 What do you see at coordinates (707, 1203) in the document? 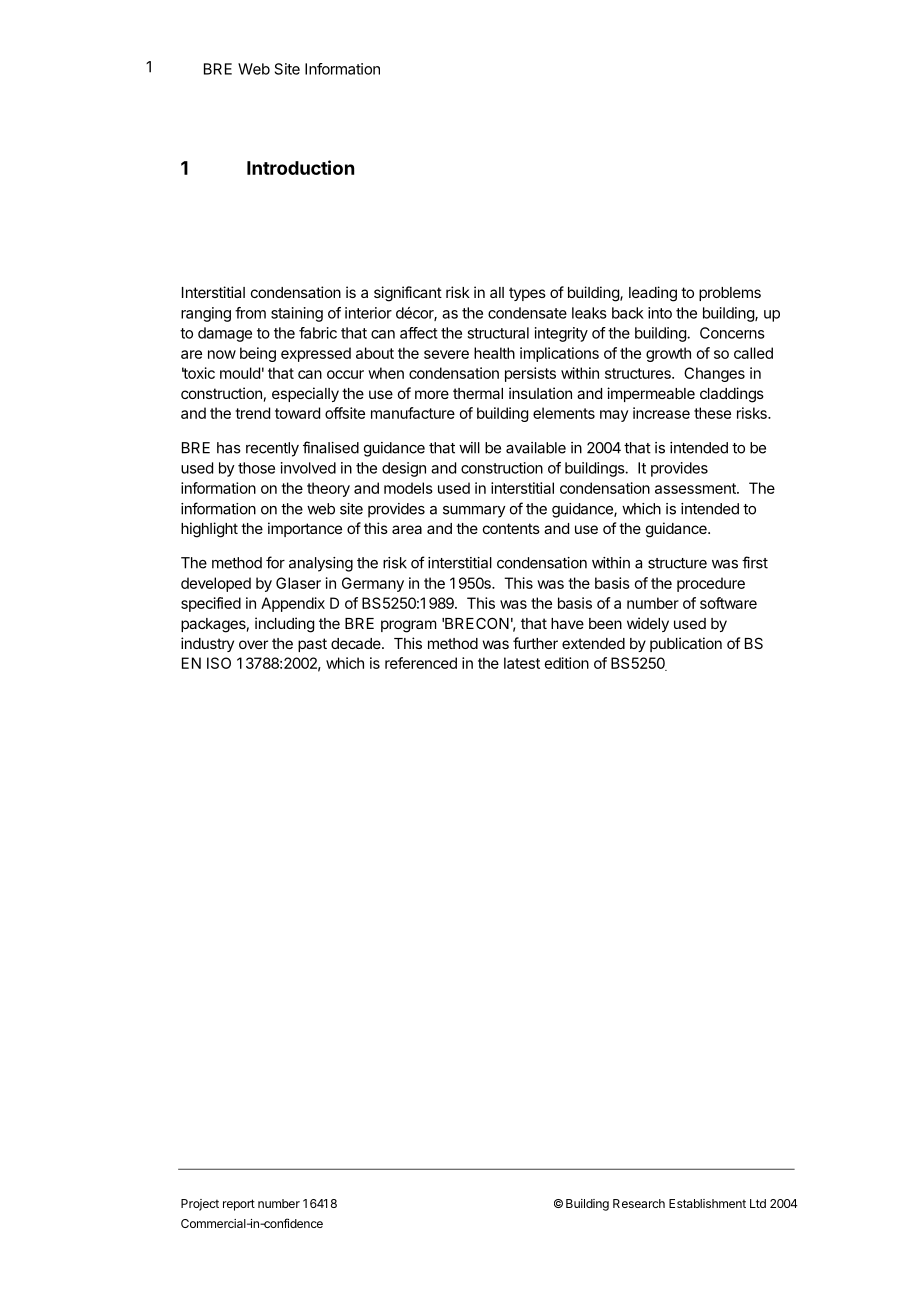
I see `Establishment` at bounding box center [707, 1203].
